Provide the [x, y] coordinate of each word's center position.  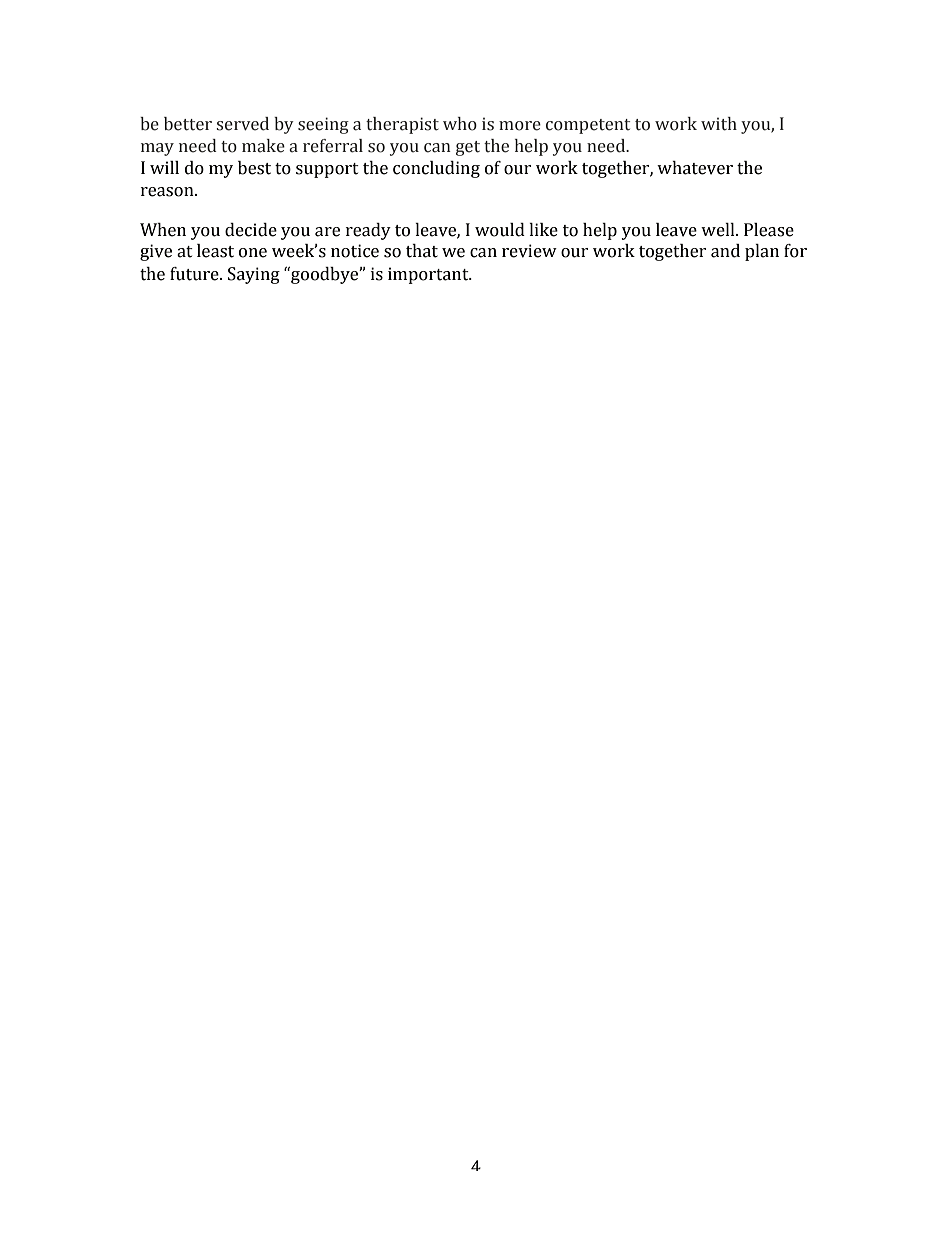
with [719, 124]
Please [769, 230]
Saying [254, 275]
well [719, 230]
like [543, 230]
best [254, 168]
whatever [695, 168]
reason [168, 192]
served [242, 124]
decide [251, 230]
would [500, 230]
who [460, 124]
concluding [436, 169]
